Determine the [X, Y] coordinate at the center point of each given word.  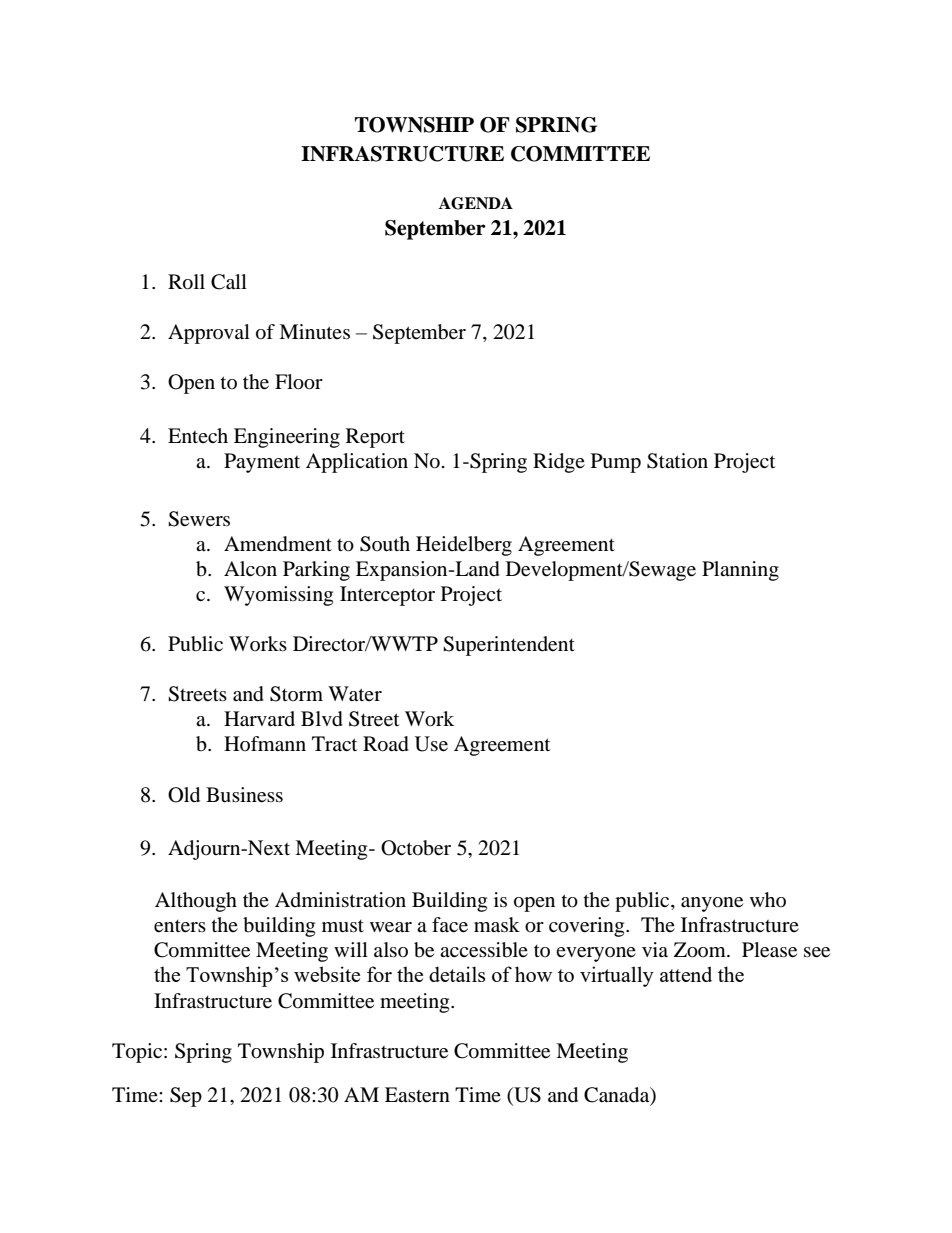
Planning [740, 571]
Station [677, 461]
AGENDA [476, 203]
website [327, 974]
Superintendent [509, 646]
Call [229, 282]
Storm [296, 694]
